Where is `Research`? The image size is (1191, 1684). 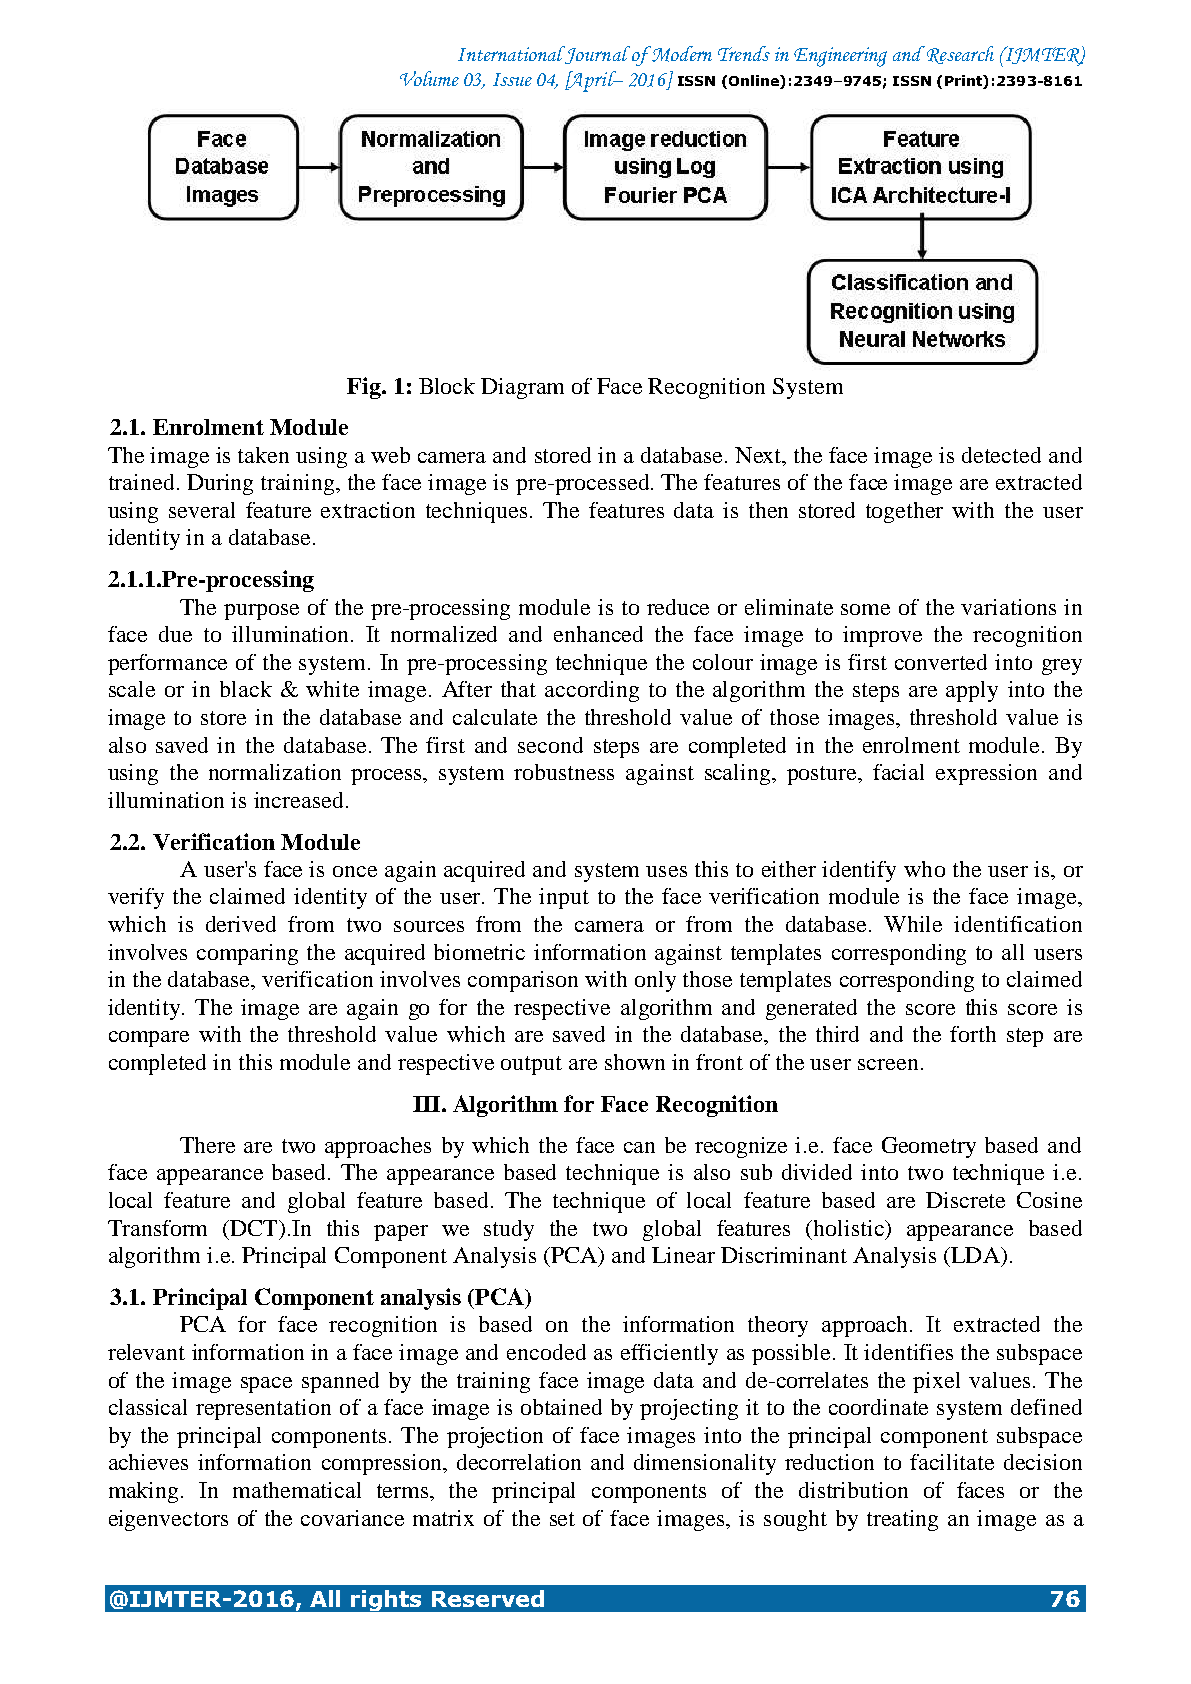 Research is located at coordinates (960, 55).
